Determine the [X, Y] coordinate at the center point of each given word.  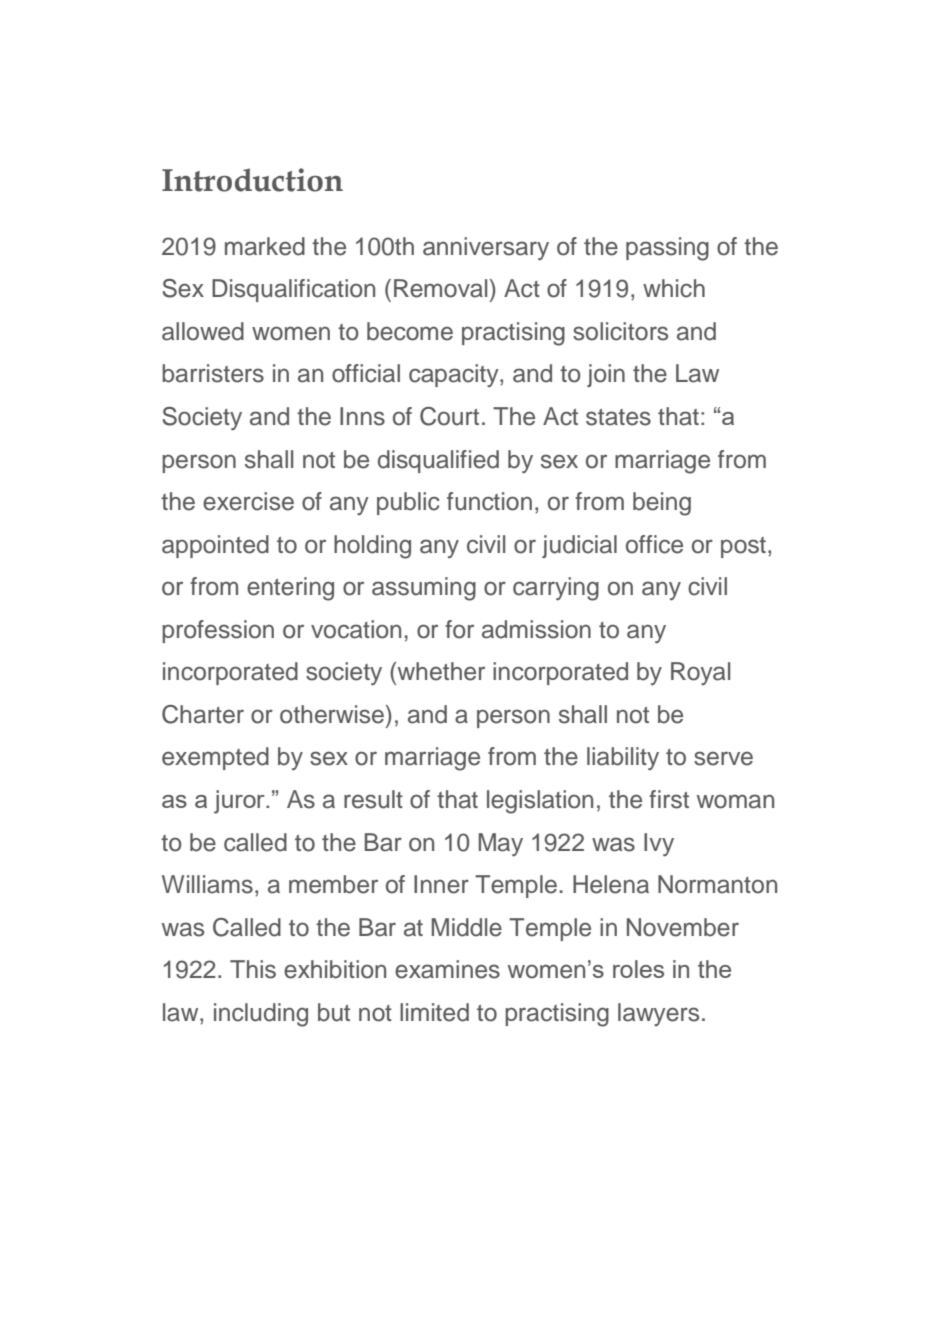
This [253, 969]
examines [447, 969]
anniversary [486, 248]
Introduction [252, 180]
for [459, 629]
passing [667, 249]
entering [290, 589]
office [654, 544]
